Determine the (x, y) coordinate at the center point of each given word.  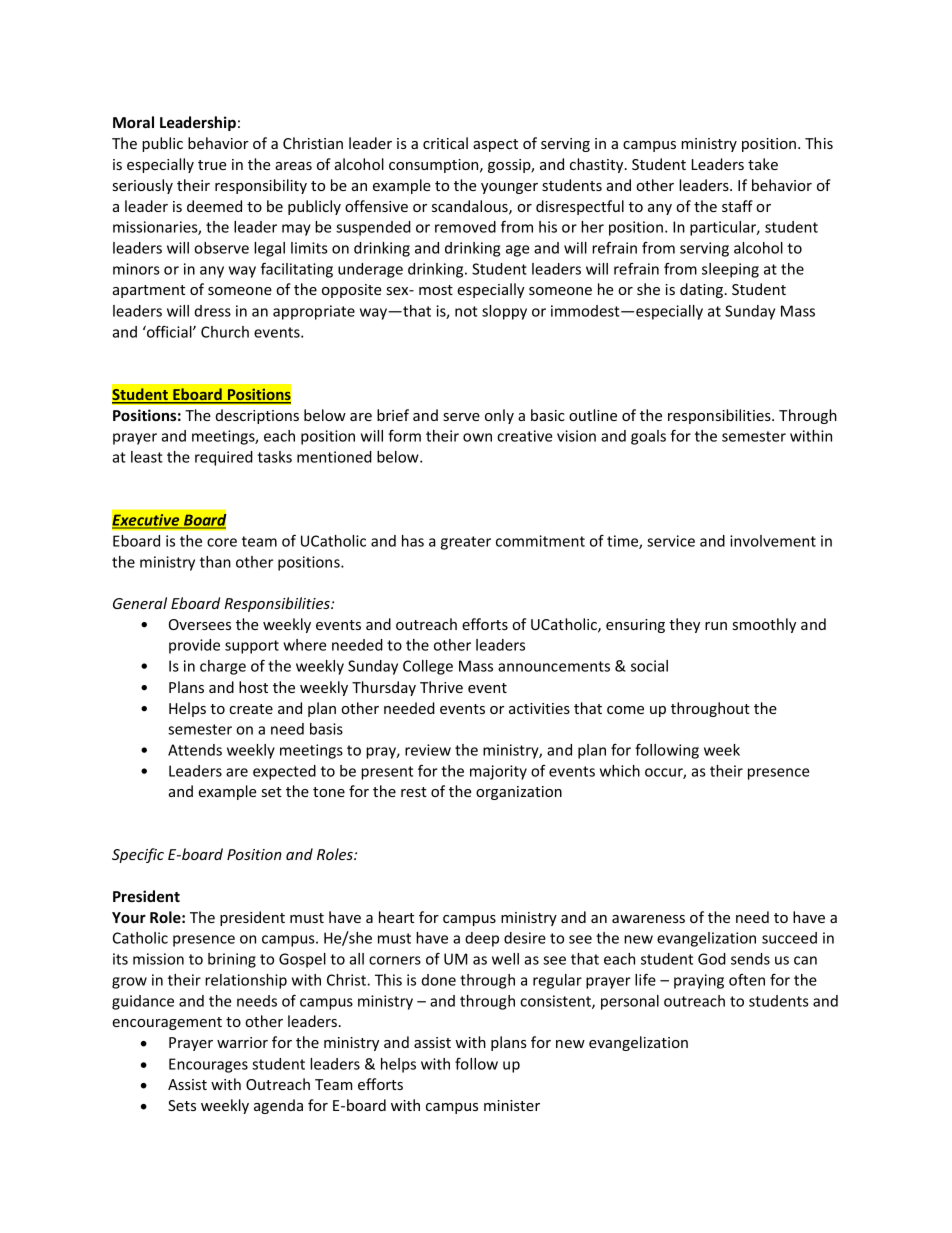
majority (498, 772)
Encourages (208, 1065)
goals (648, 437)
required (224, 458)
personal (630, 1002)
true (212, 165)
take (763, 164)
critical (445, 143)
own (477, 437)
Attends (195, 750)
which (620, 771)
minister (512, 1105)
